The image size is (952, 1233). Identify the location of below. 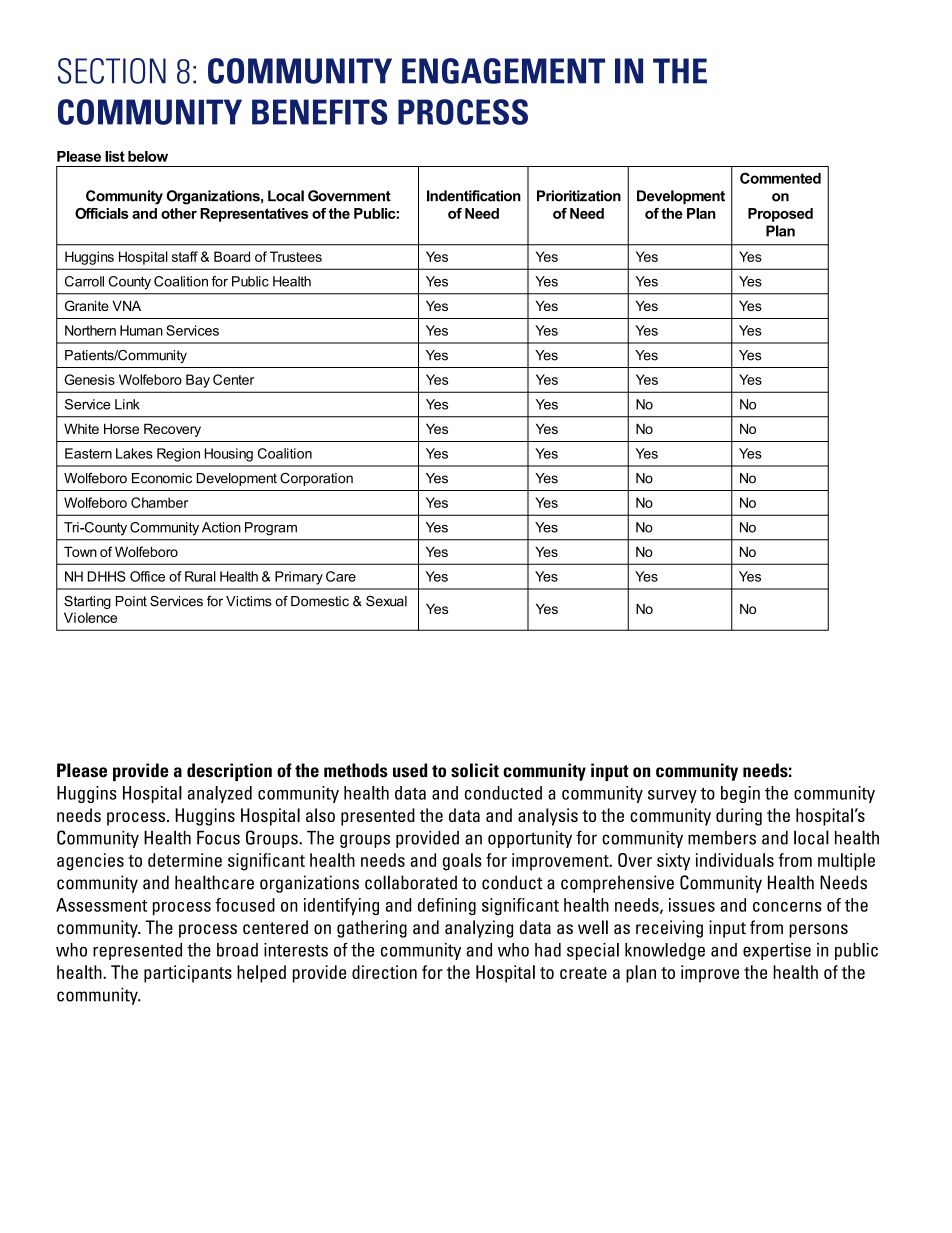
(148, 156).
